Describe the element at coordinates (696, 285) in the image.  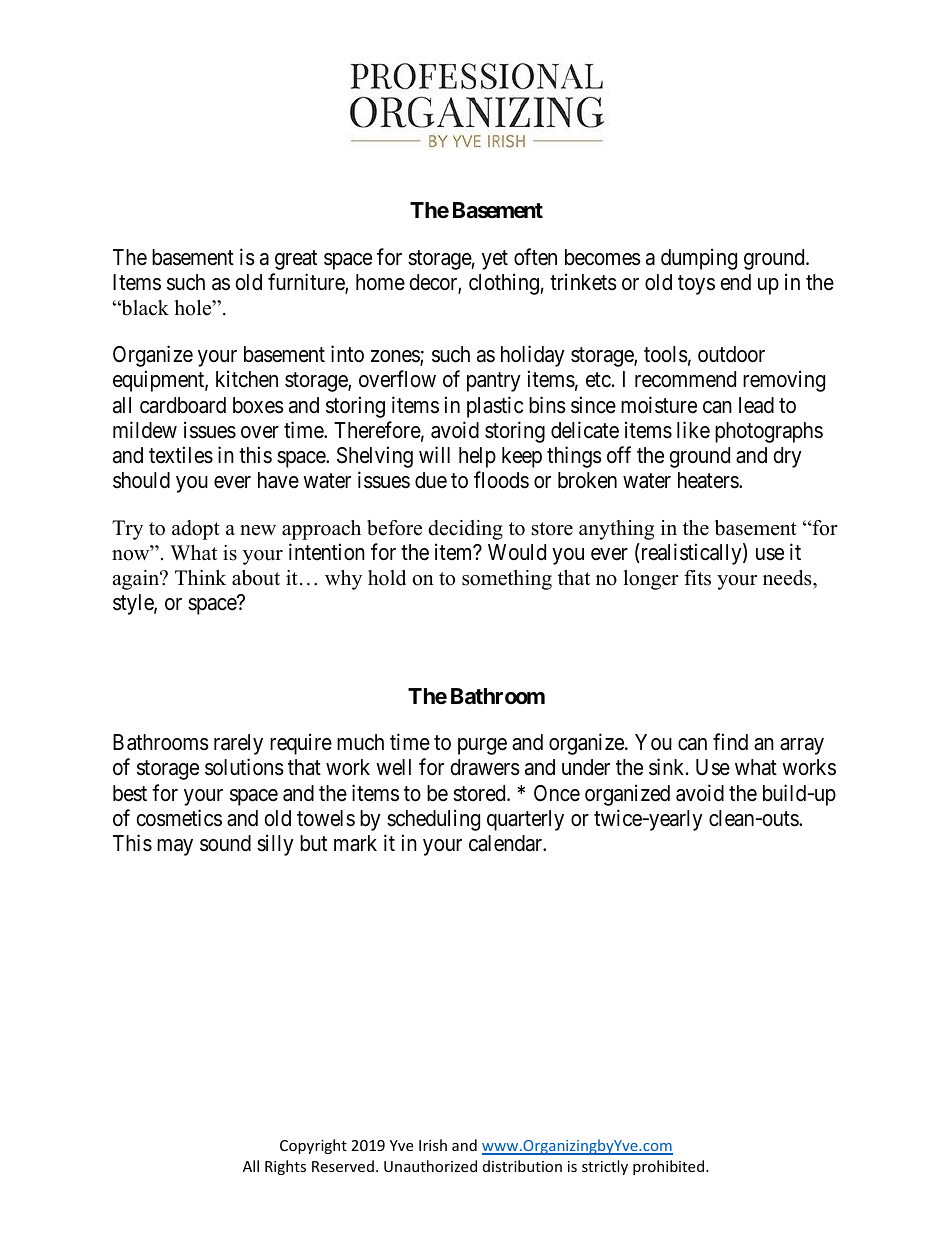
I see `toys` at that location.
